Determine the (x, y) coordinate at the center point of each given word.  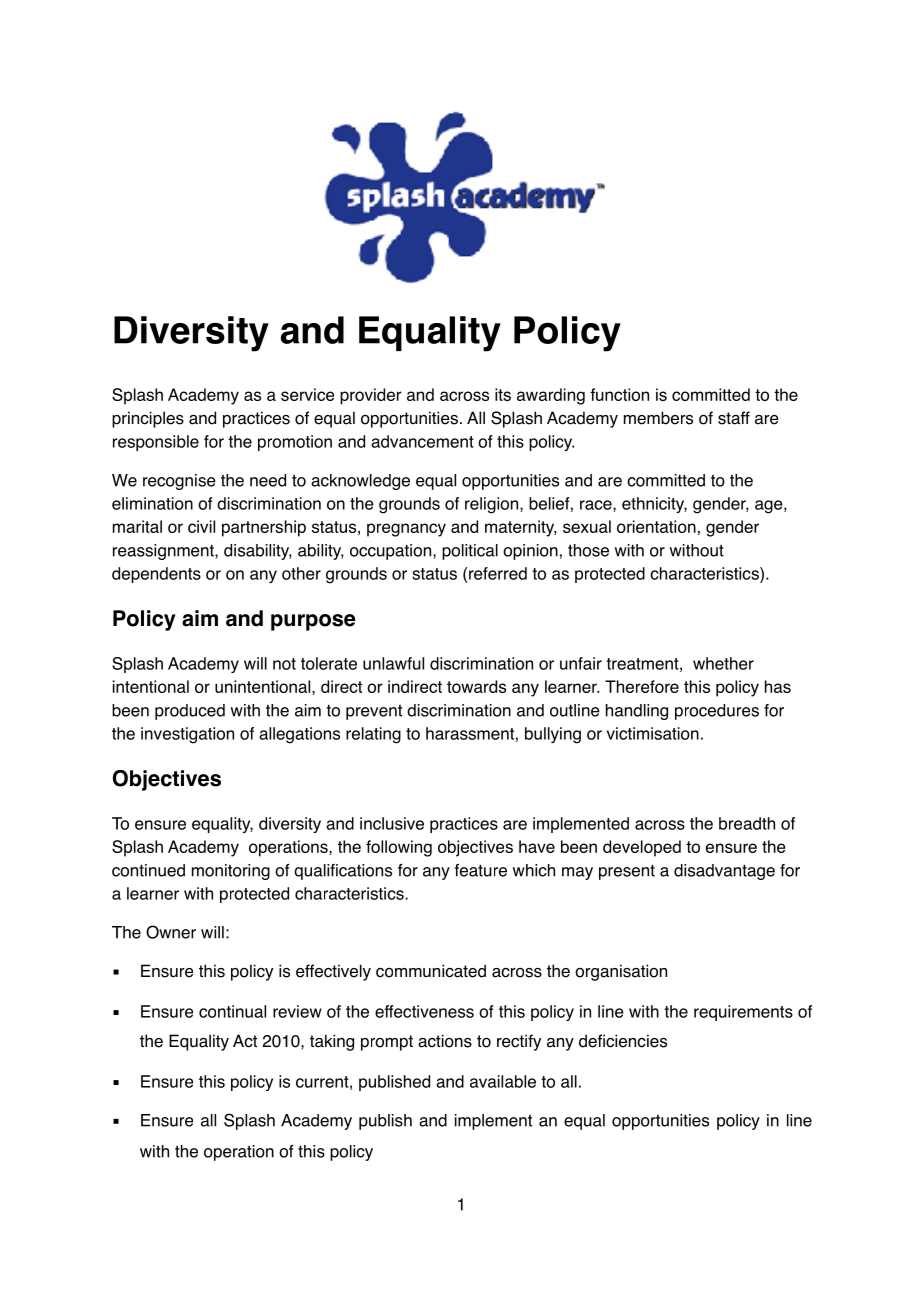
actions (445, 1041)
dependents (156, 575)
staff (734, 418)
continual (232, 1011)
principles (148, 419)
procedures (717, 712)
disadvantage (724, 872)
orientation (656, 526)
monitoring (231, 872)
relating (373, 735)
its (503, 394)
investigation (187, 735)
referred (498, 573)
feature (481, 870)
